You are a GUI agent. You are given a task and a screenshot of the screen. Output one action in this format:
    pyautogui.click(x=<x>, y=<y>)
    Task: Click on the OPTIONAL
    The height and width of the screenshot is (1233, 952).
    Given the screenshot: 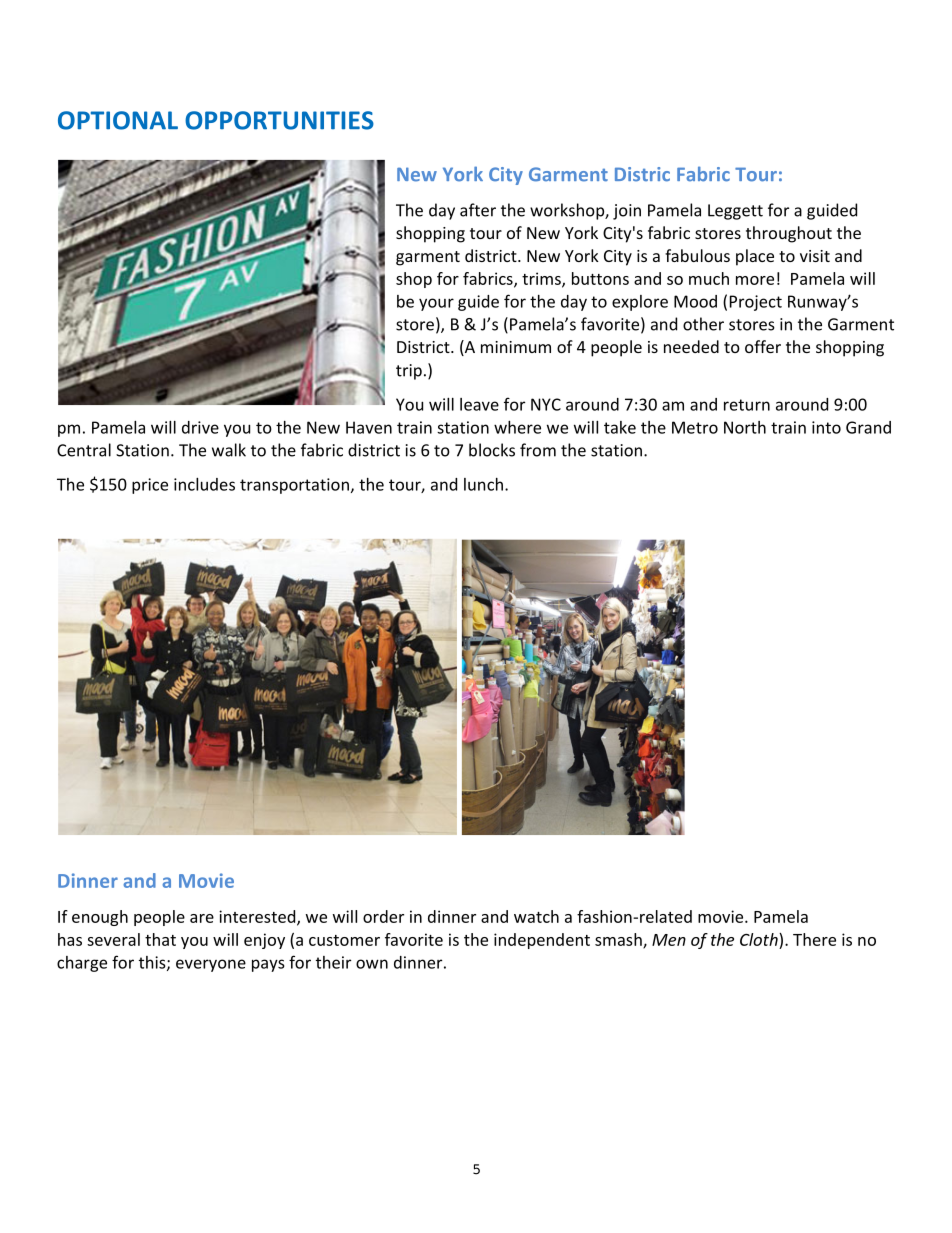 What is the action you would take?
    pyautogui.click(x=118, y=120)
